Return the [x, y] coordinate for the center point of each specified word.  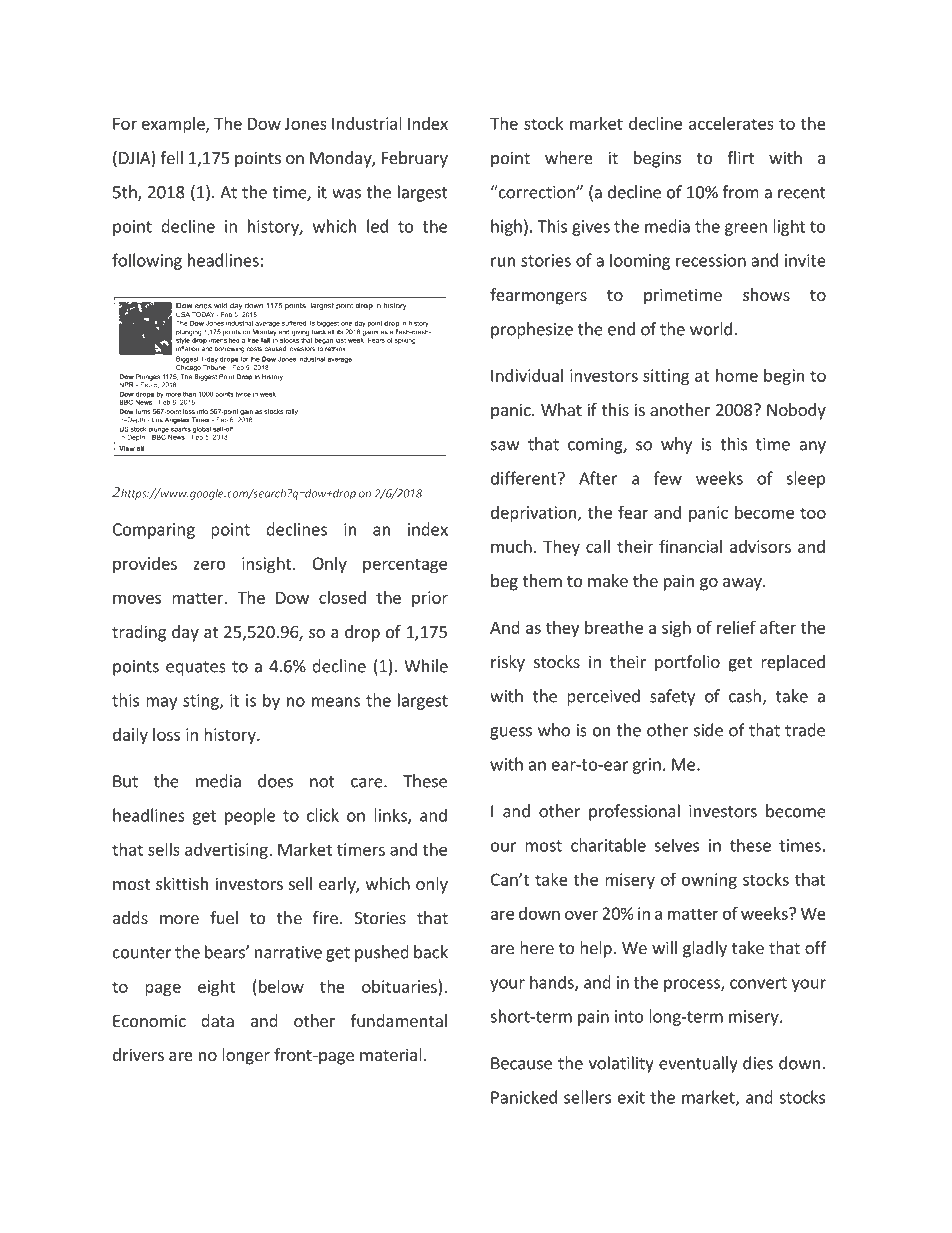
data [217, 1020]
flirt [740, 157]
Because [521, 1063]
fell [171, 157]
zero [209, 565]
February [415, 159]
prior [430, 599]
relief [736, 627]
